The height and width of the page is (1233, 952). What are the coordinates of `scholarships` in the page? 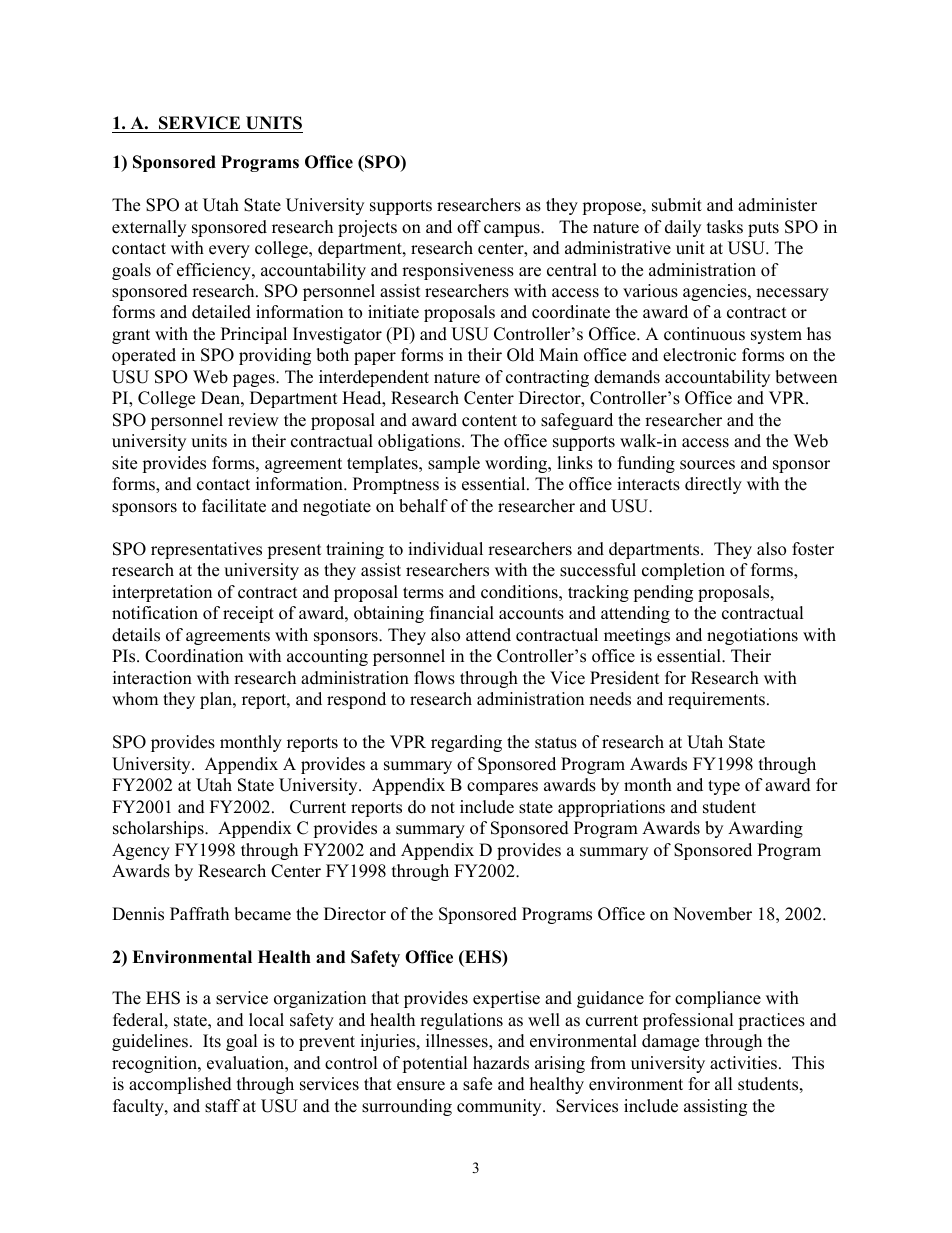 It's located at (159, 829).
